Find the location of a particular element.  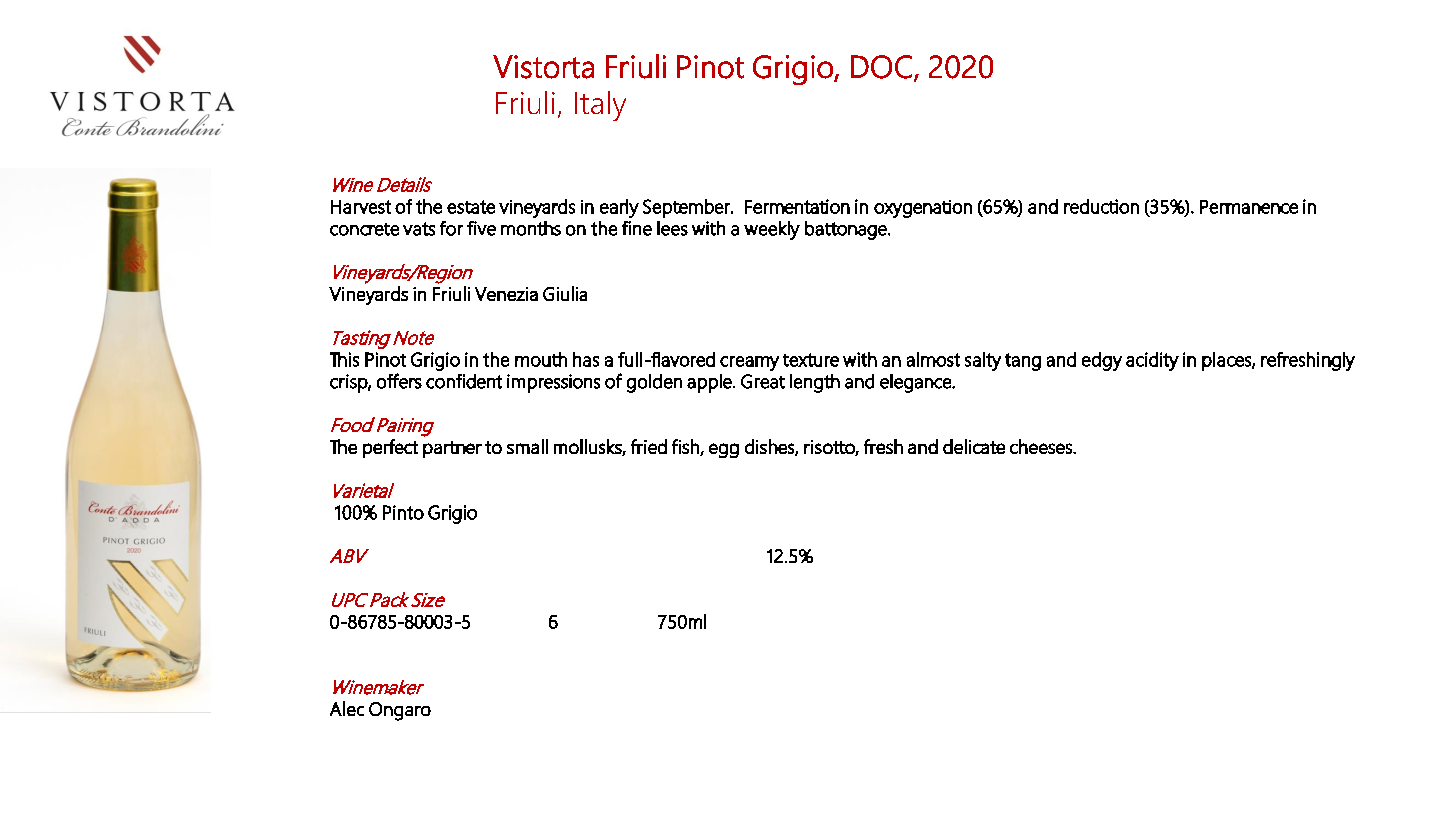

Italy is located at coordinates (600, 106).
